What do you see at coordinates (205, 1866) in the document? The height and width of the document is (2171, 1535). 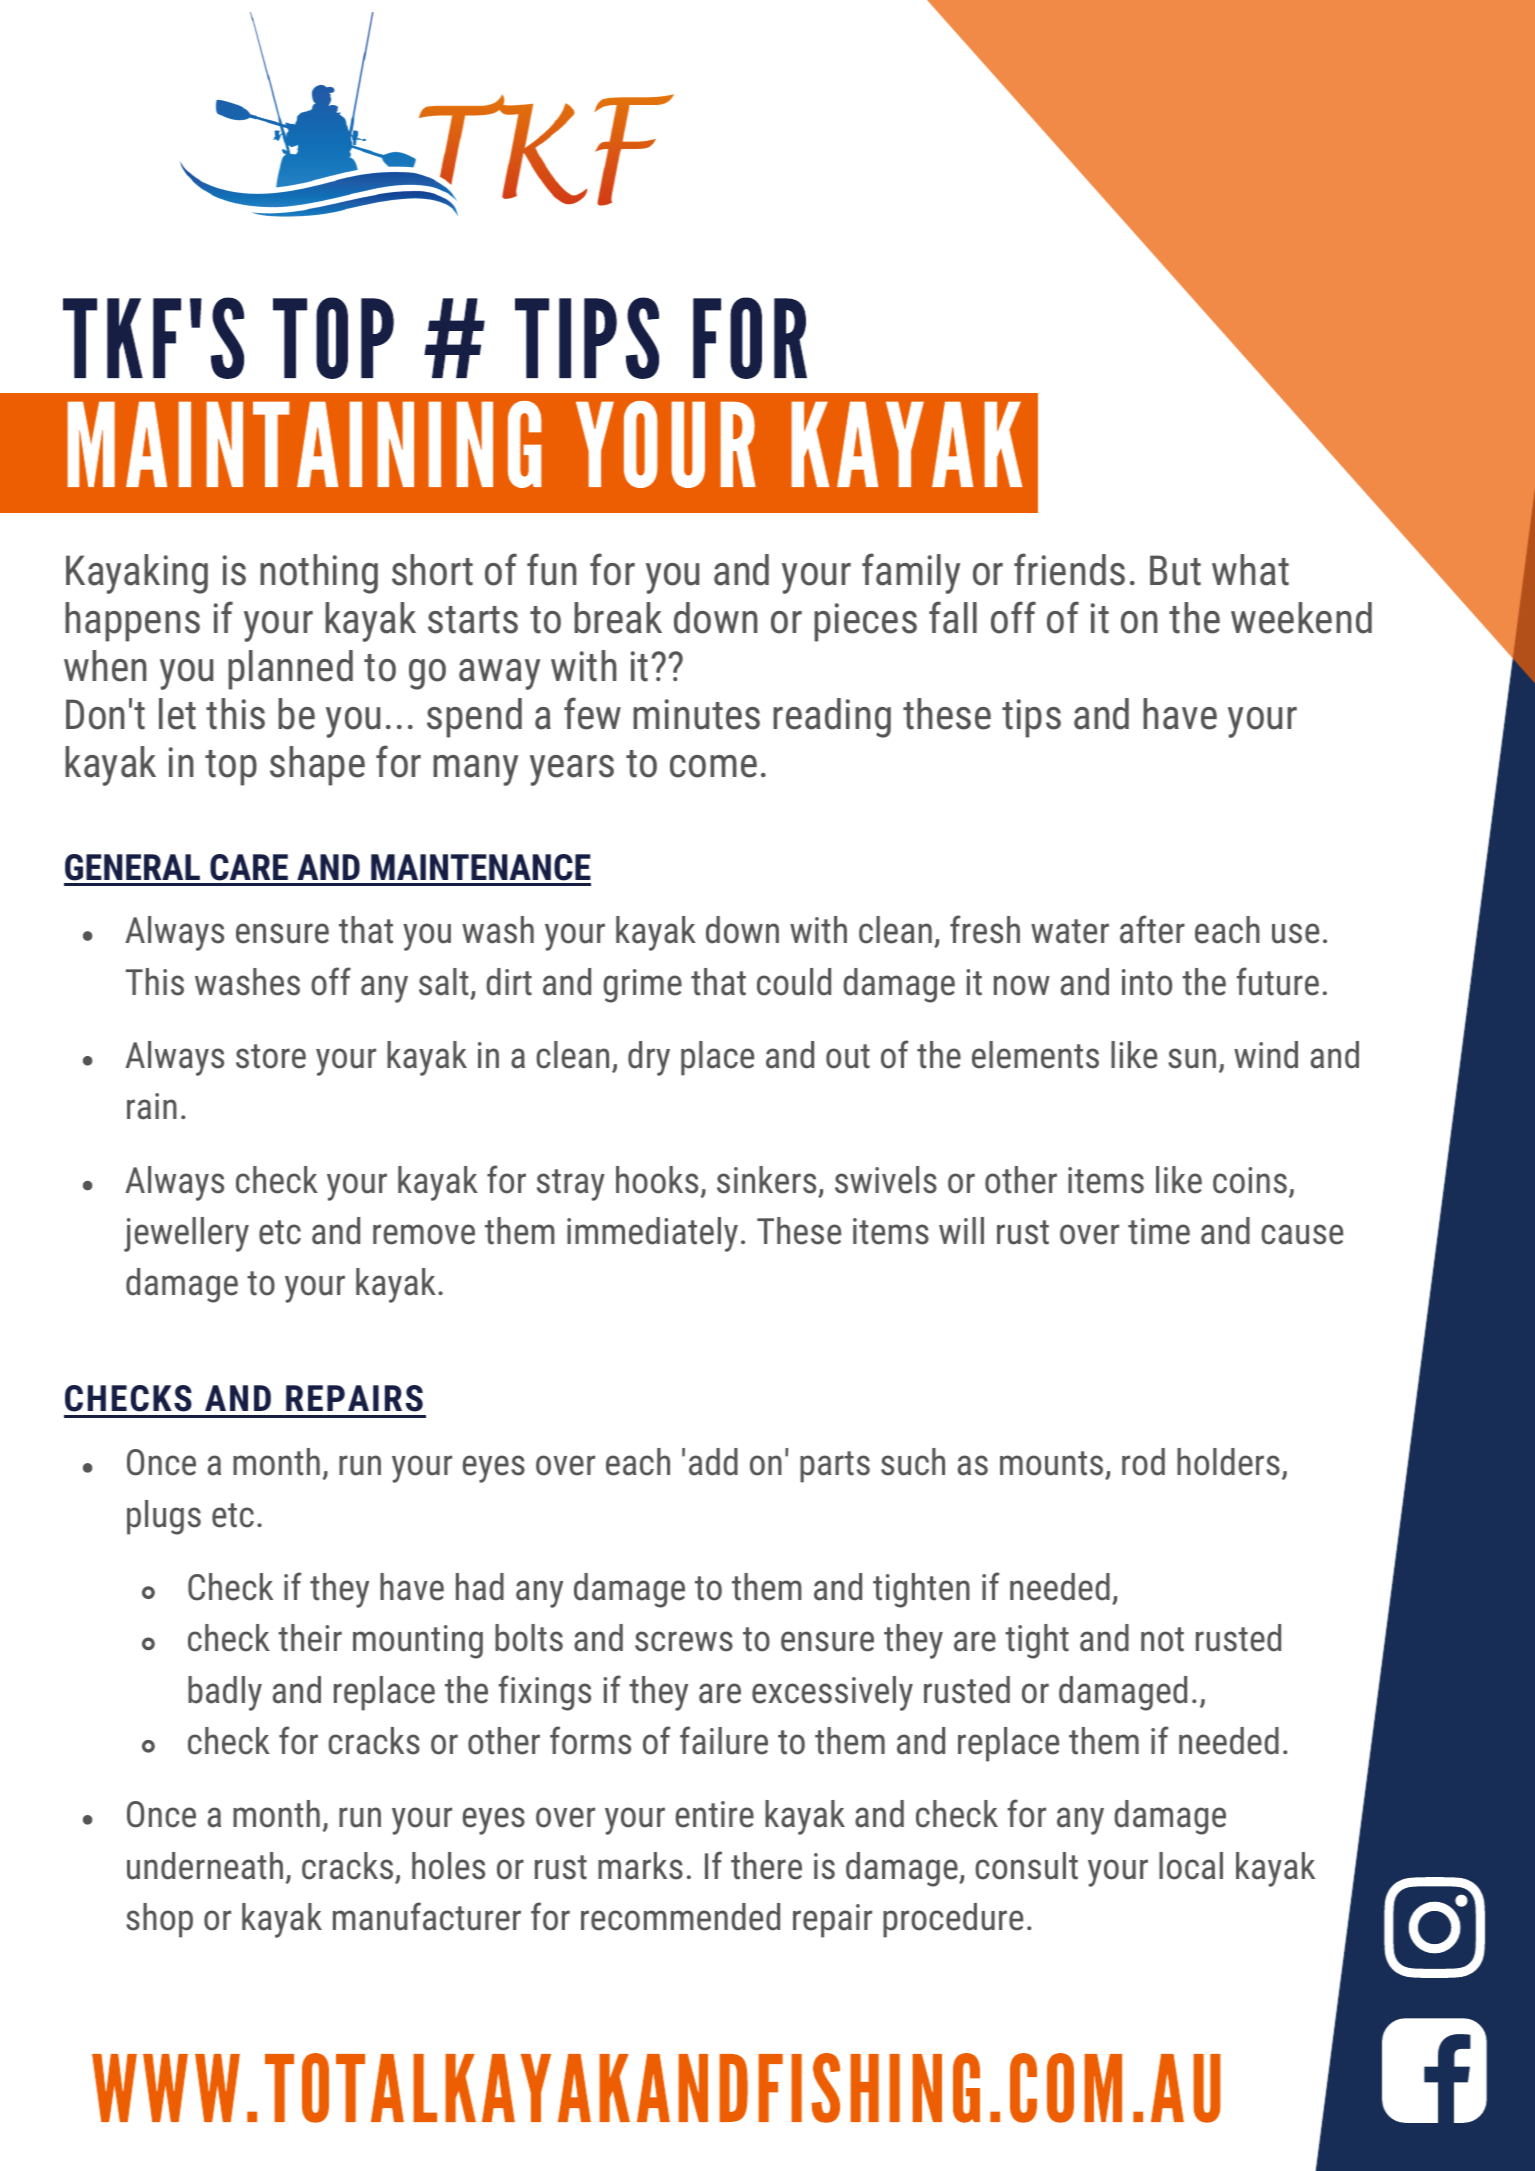 I see `underneath` at bounding box center [205, 1866].
